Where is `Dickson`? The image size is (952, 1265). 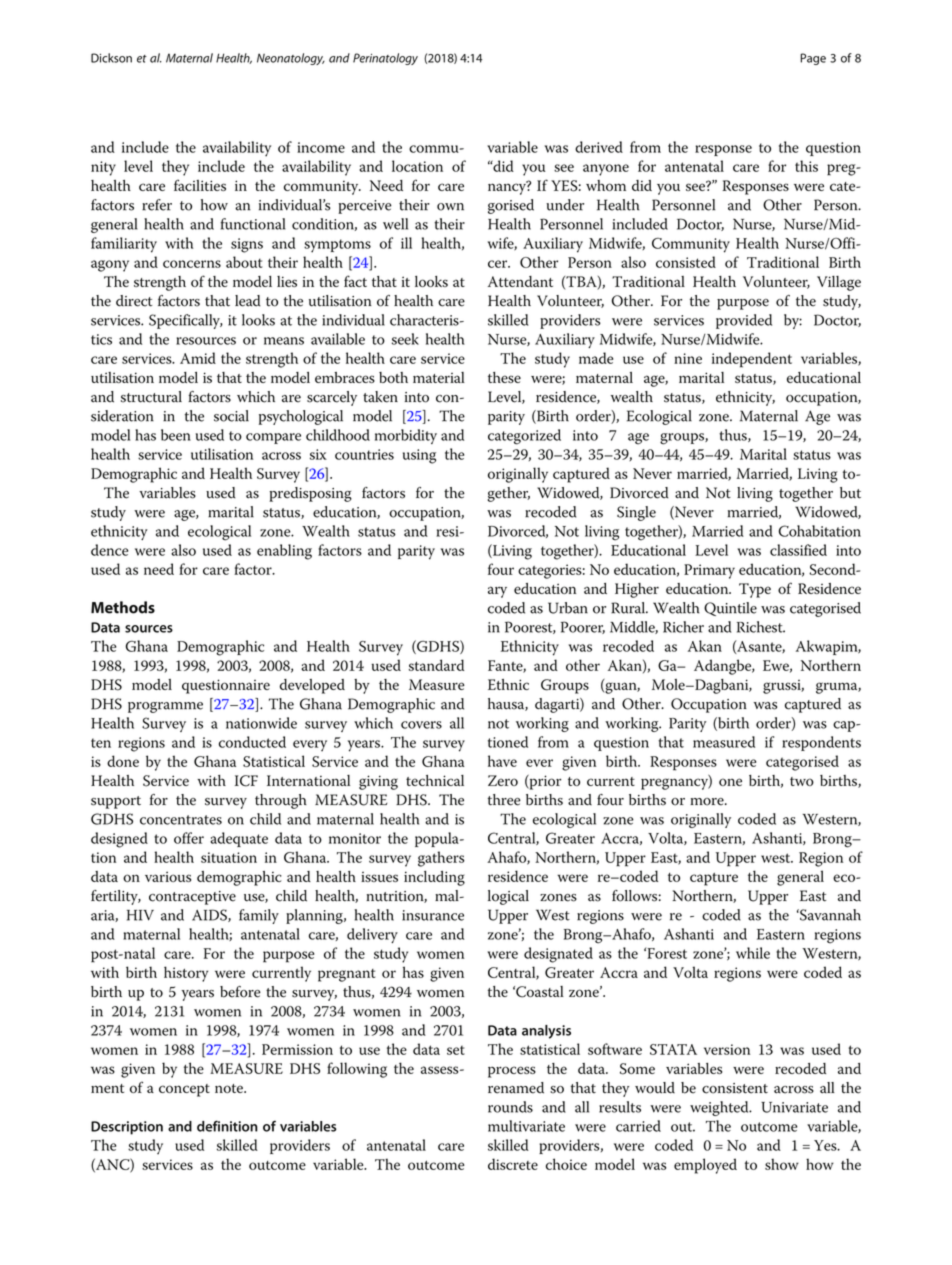
Dickson is located at coordinates (111, 58).
